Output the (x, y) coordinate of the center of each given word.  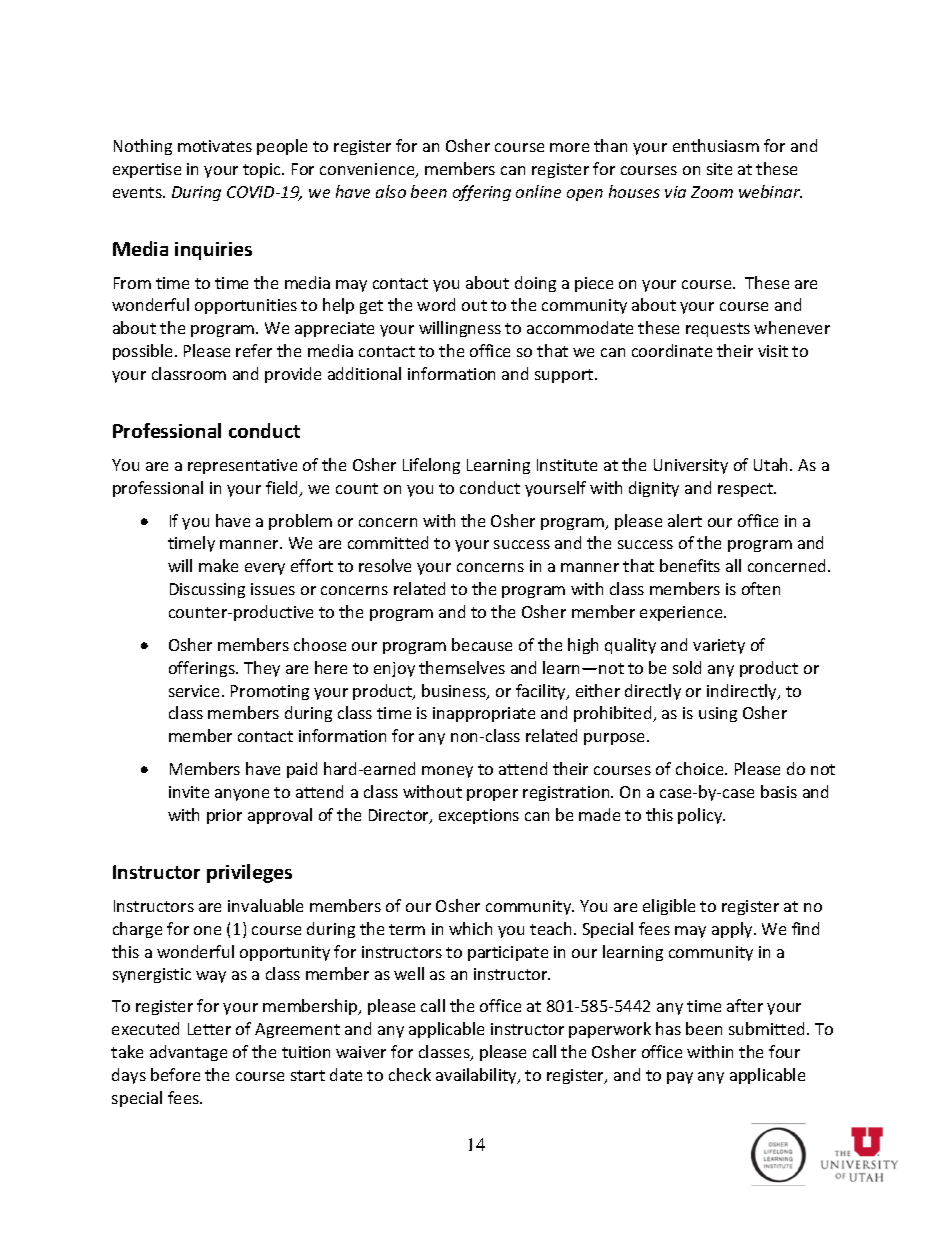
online (538, 191)
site (719, 169)
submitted (766, 1028)
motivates (215, 146)
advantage (188, 1053)
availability (477, 1076)
